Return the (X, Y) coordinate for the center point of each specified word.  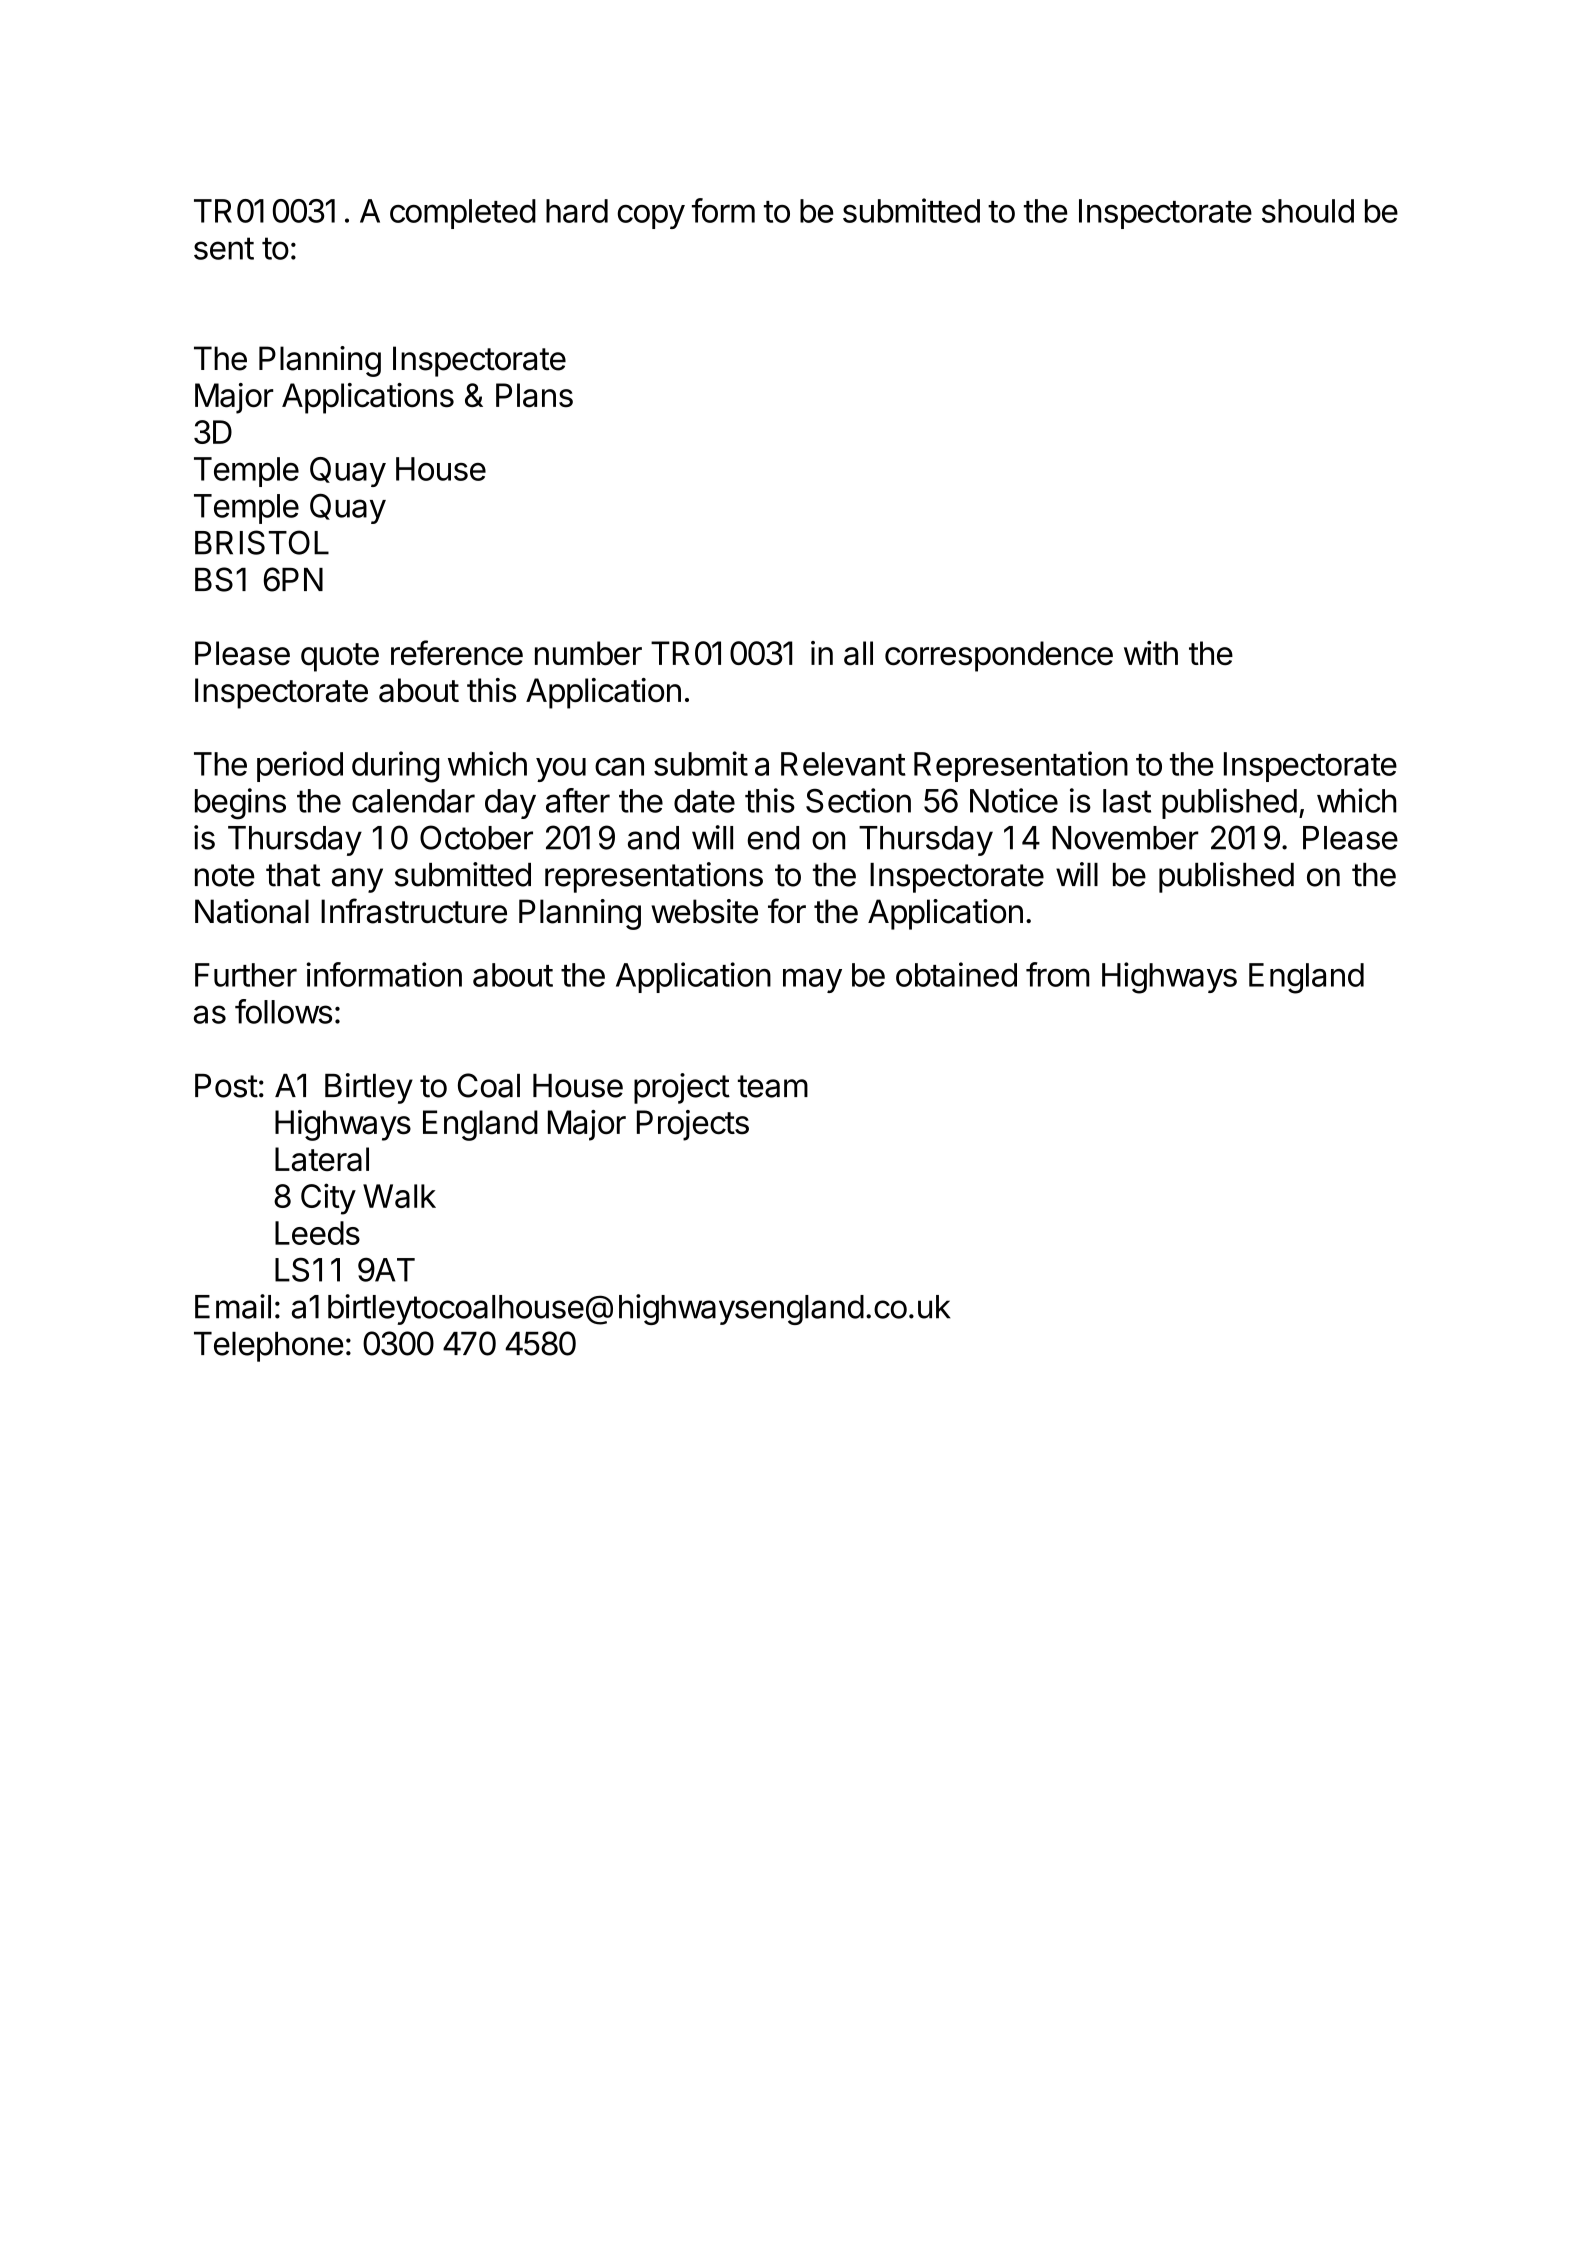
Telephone (269, 1346)
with (1151, 653)
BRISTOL (262, 542)
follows (283, 1011)
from (1058, 974)
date (704, 801)
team (773, 1086)
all (858, 653)
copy (651, 216)
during (395, 767)
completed (463, 214)
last (1127, 801)
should (1308, 211)
